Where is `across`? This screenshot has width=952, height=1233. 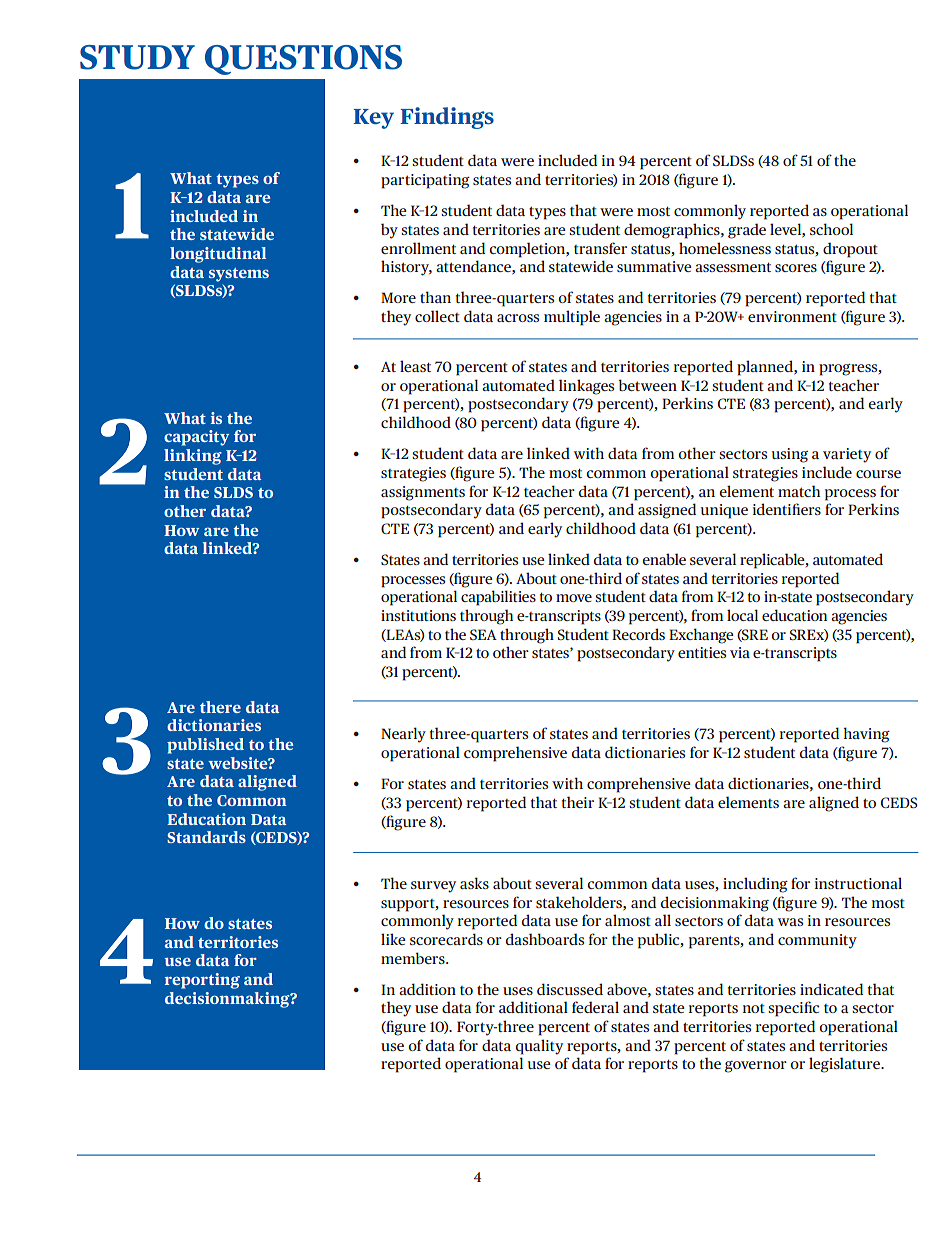
across is located at coordinates (518, 318).
